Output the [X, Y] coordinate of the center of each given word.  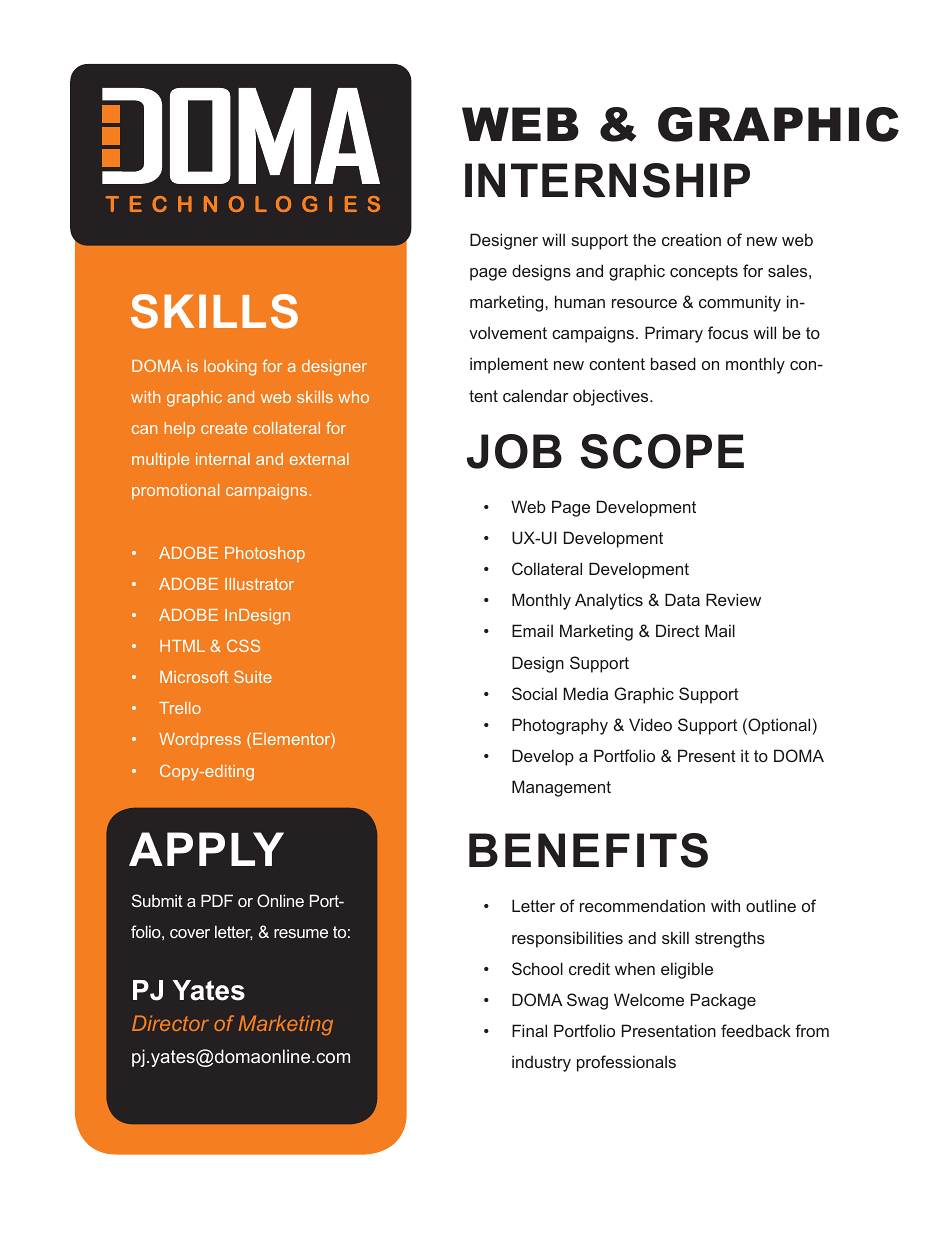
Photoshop [265, 554]
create [224, 428]
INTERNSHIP [607, 180]
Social [534, 693]
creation [691, 239]
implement [509, 365]
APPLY [206, 849]
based [673, 363]
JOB [514, 451]
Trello [180, 708]
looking [230, 368]
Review [733, 599]
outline [771, 905]
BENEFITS [588, 850]
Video [650, 724]
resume [301, 933]
